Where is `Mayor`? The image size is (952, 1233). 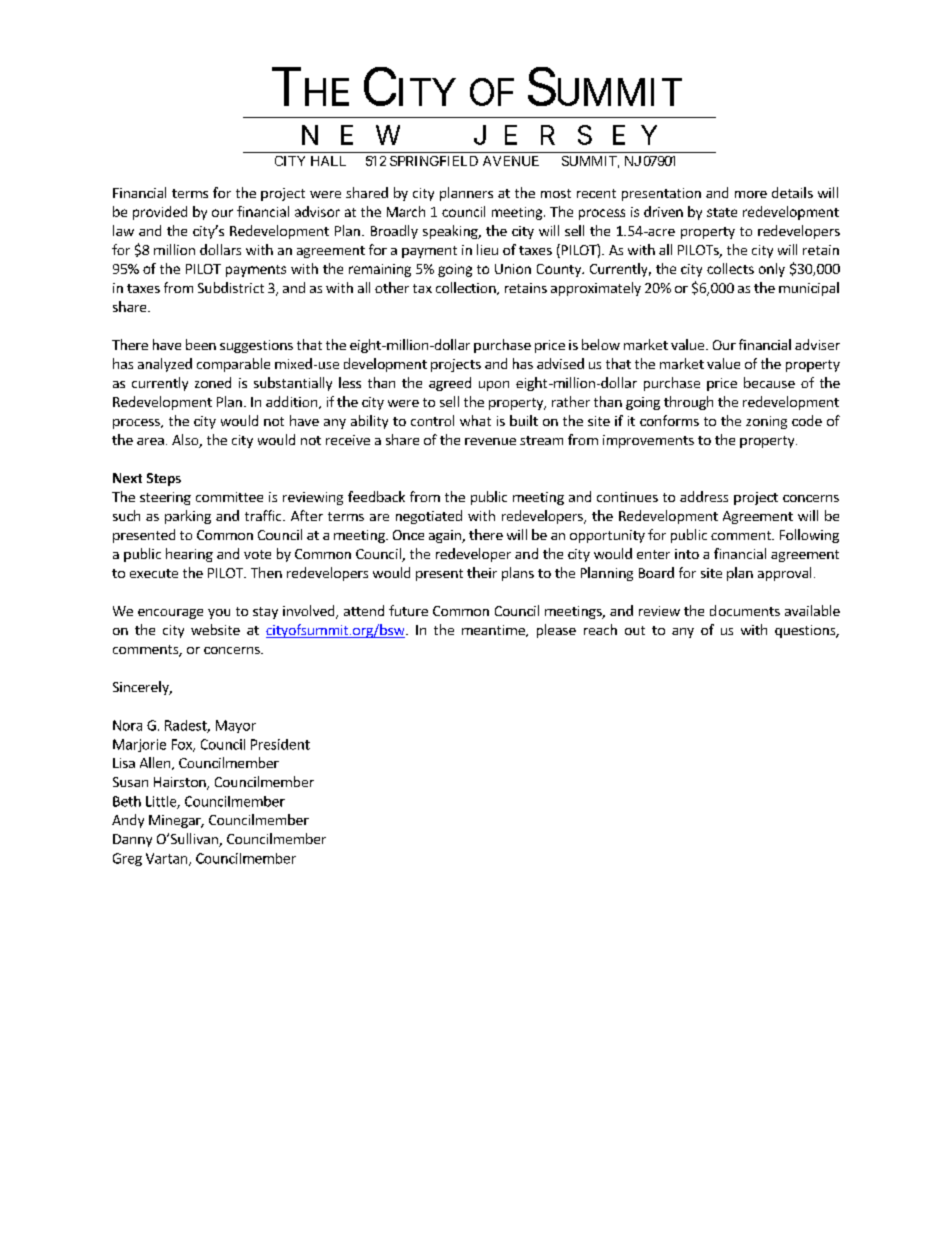 Mayor is located at coordinates (236, 726).
